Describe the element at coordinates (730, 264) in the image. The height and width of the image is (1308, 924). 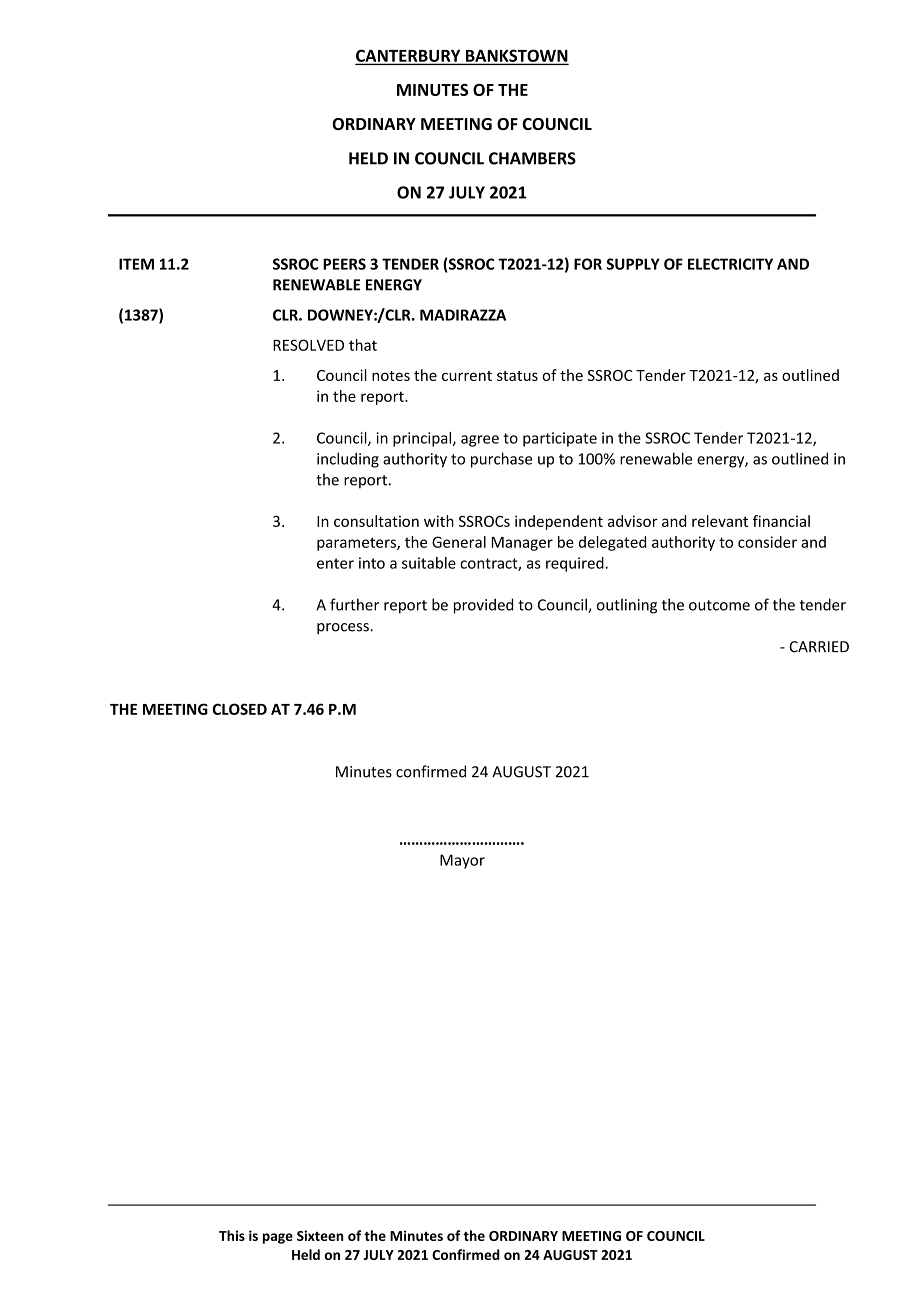
I see `ELECTRICITY` at that location.
